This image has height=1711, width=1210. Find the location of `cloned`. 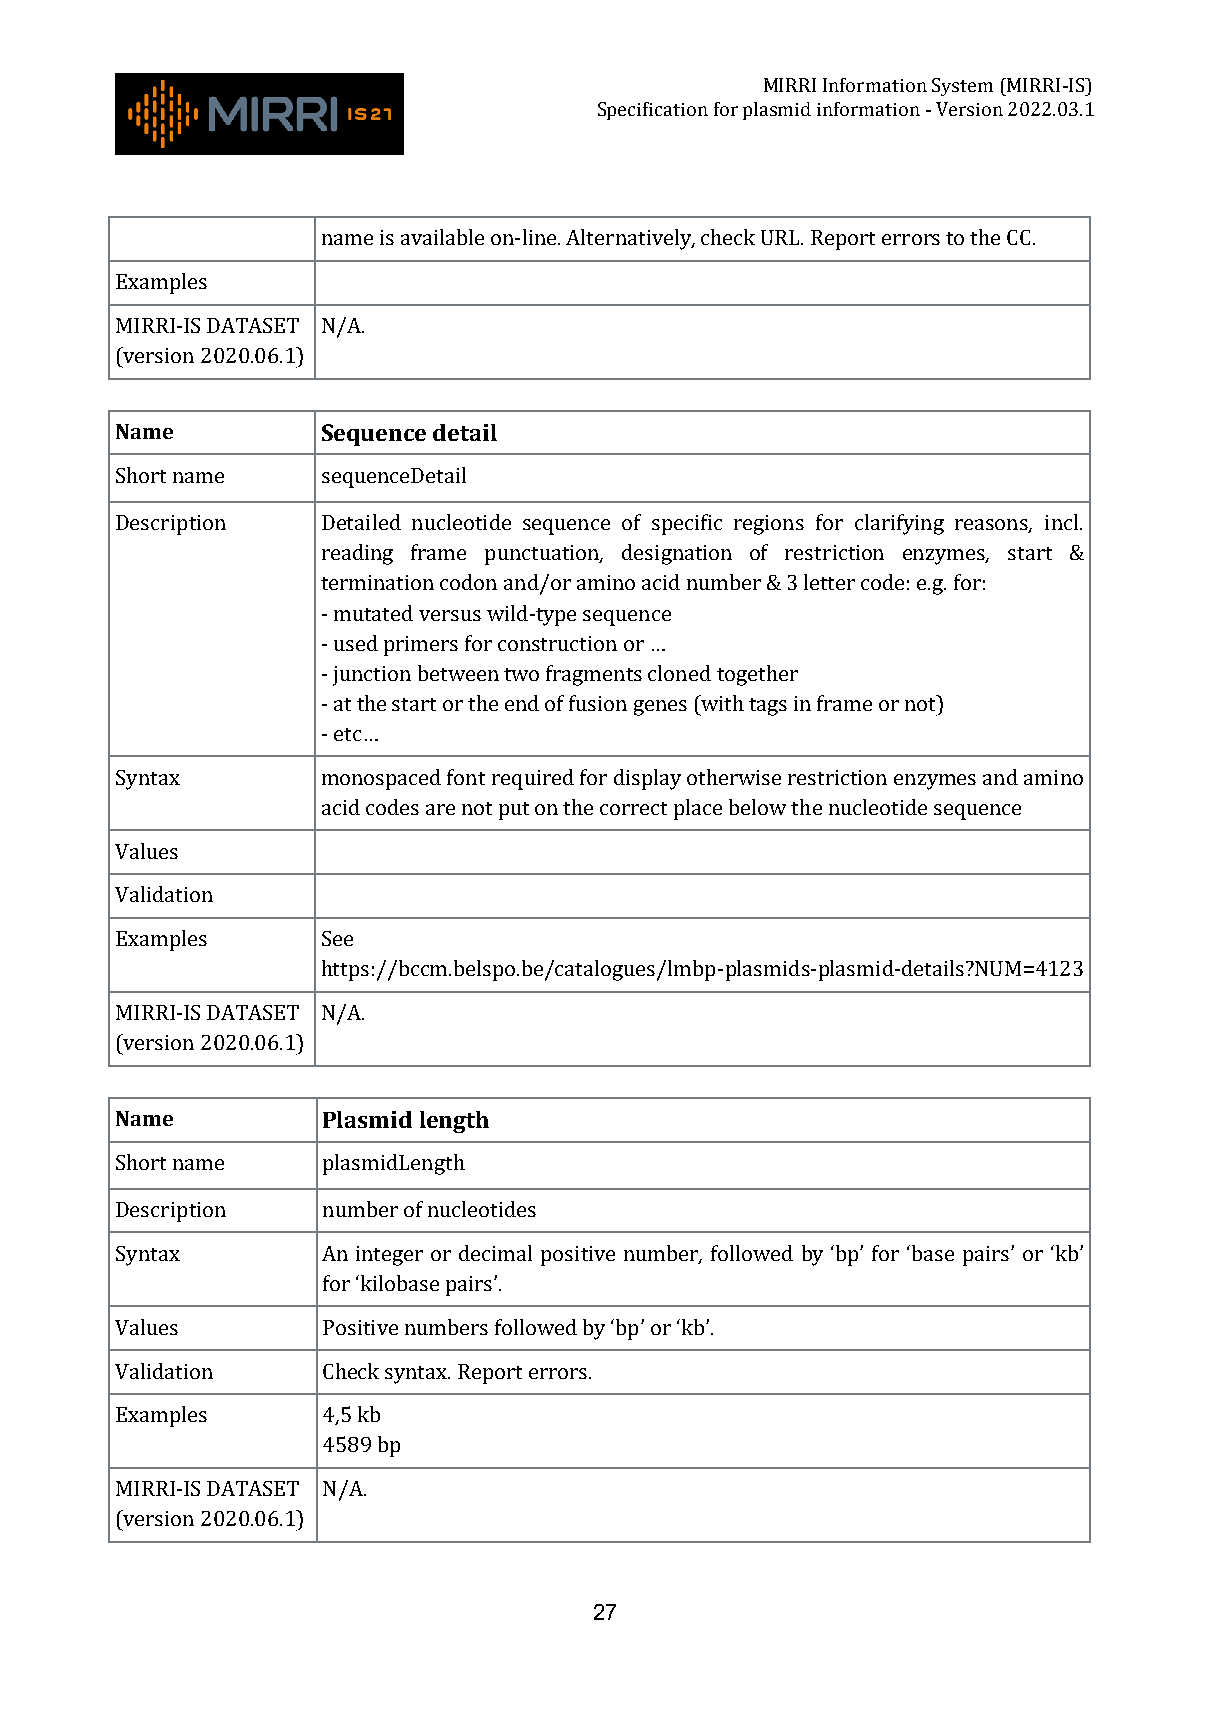

cloned is located at coordinates (679, 673).
